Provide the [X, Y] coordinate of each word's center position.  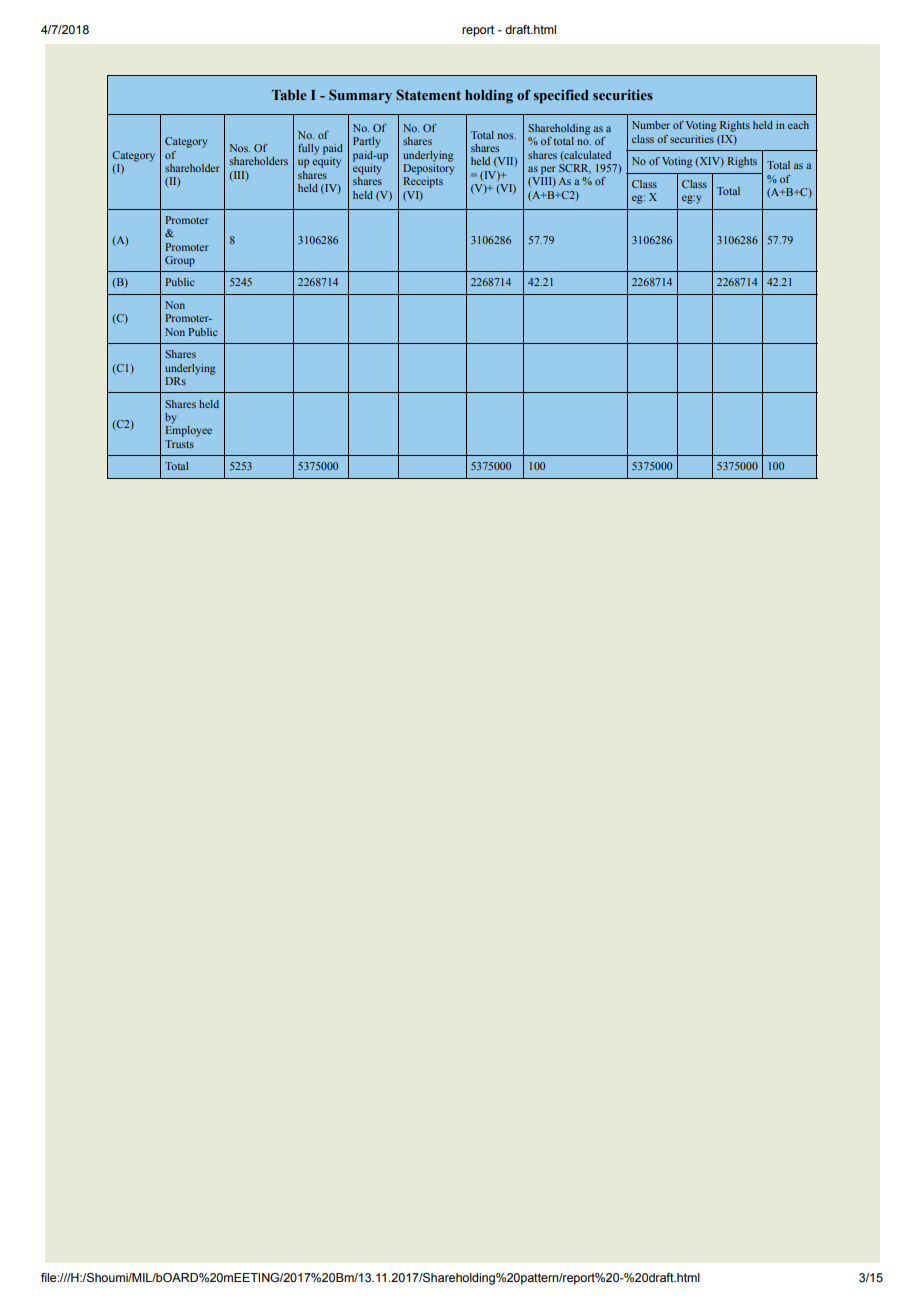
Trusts [179, 444]
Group [180, 261]
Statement [428, 94]
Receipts [423, 182]
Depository [428, 168]
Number [651, 125]
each [798, 125]
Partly [366, 142]
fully [308, 149]
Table [289, 95]
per [548, 170]
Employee [189, 431]
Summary [360, 96]
